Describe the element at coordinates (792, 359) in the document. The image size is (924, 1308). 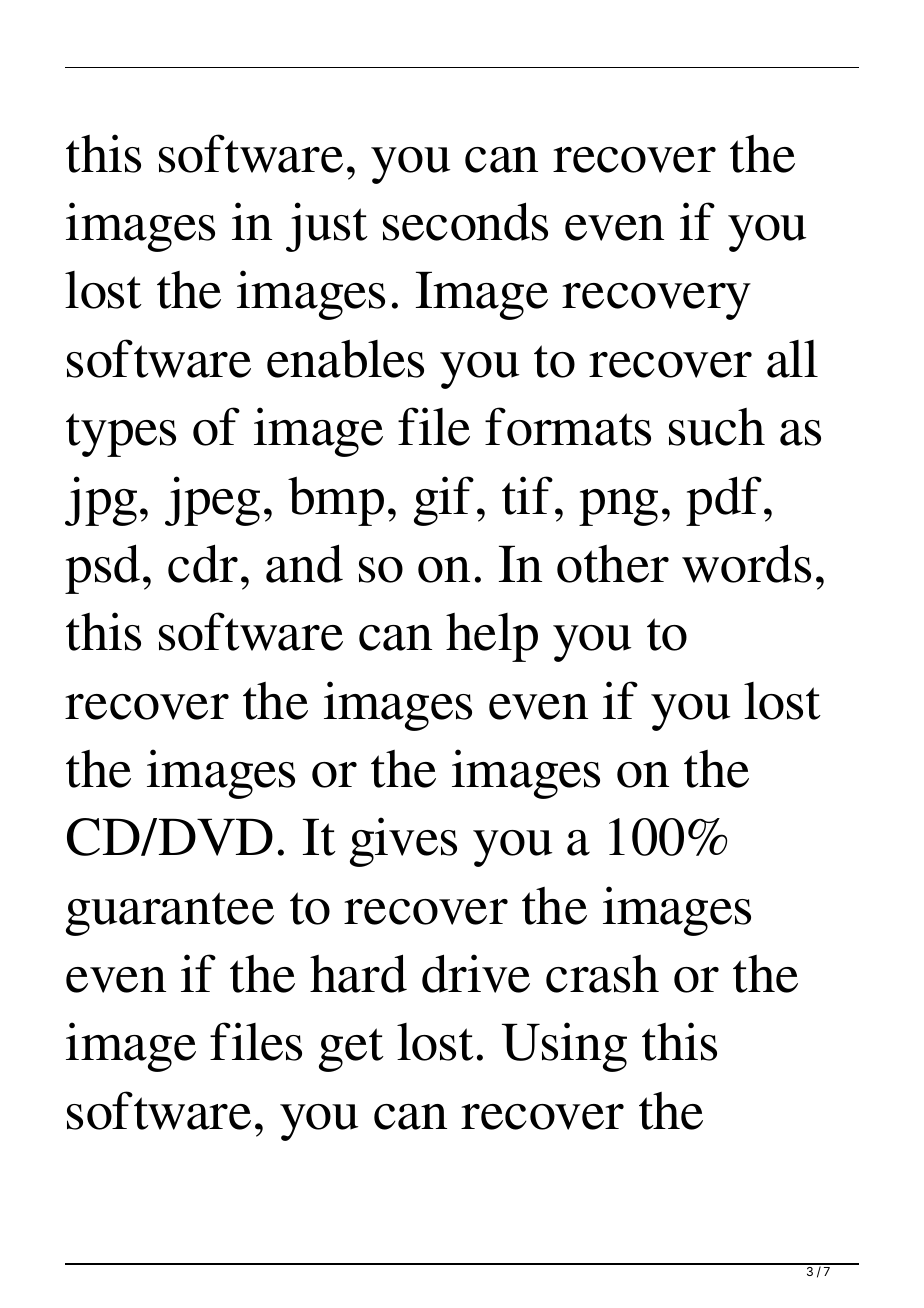
I see `all` at that location.
